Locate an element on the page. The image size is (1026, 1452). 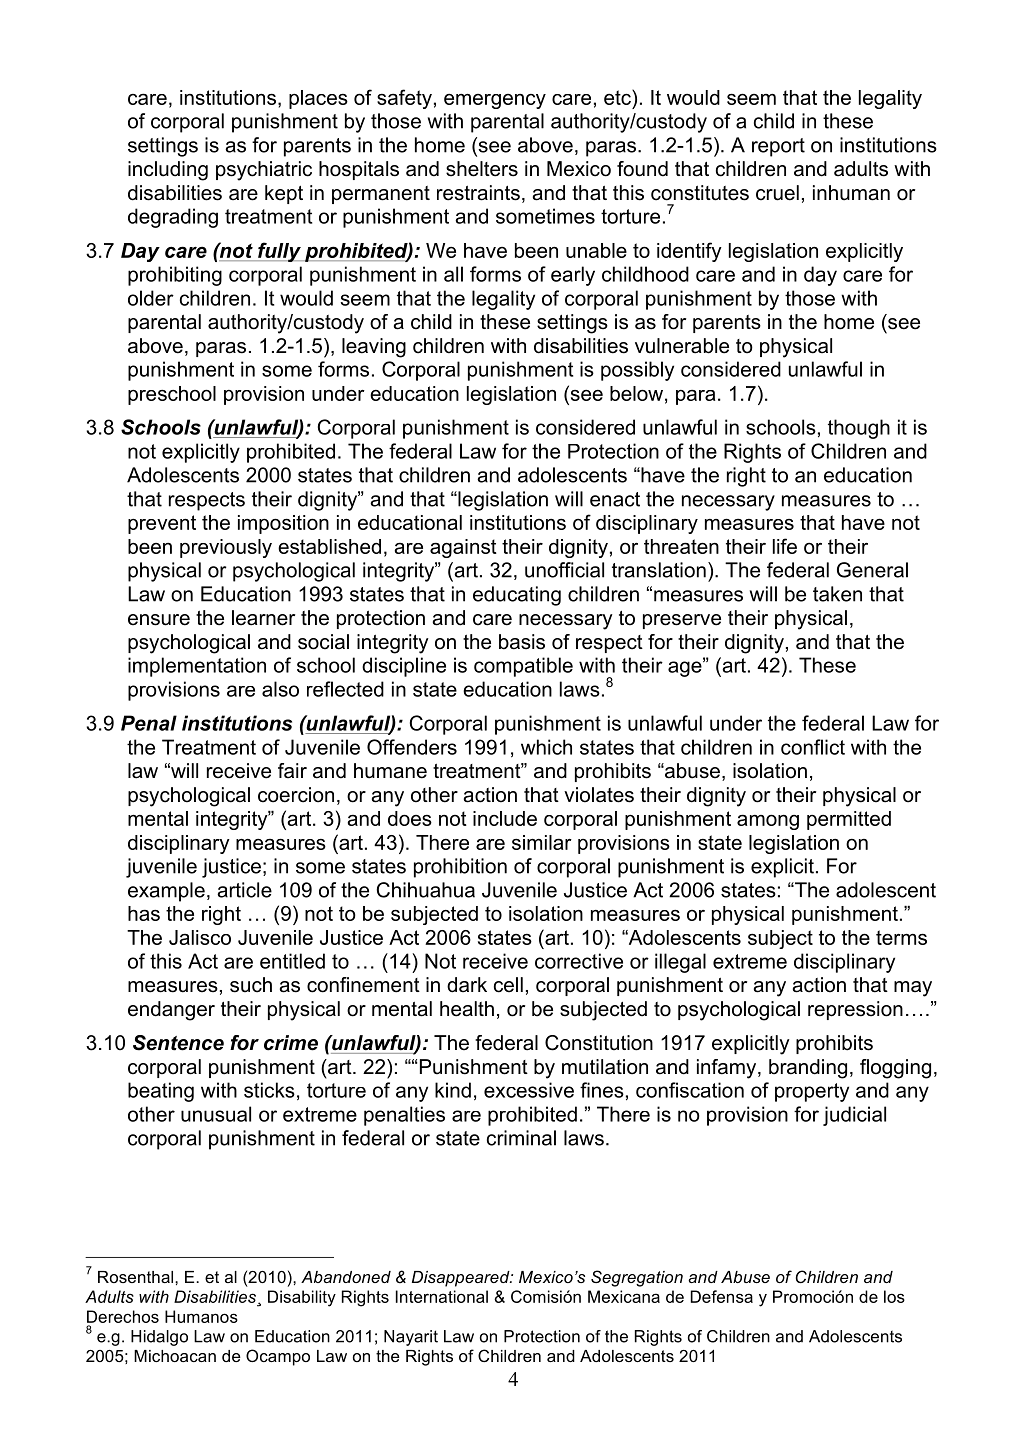
also is located at coordinates (280, 689).
